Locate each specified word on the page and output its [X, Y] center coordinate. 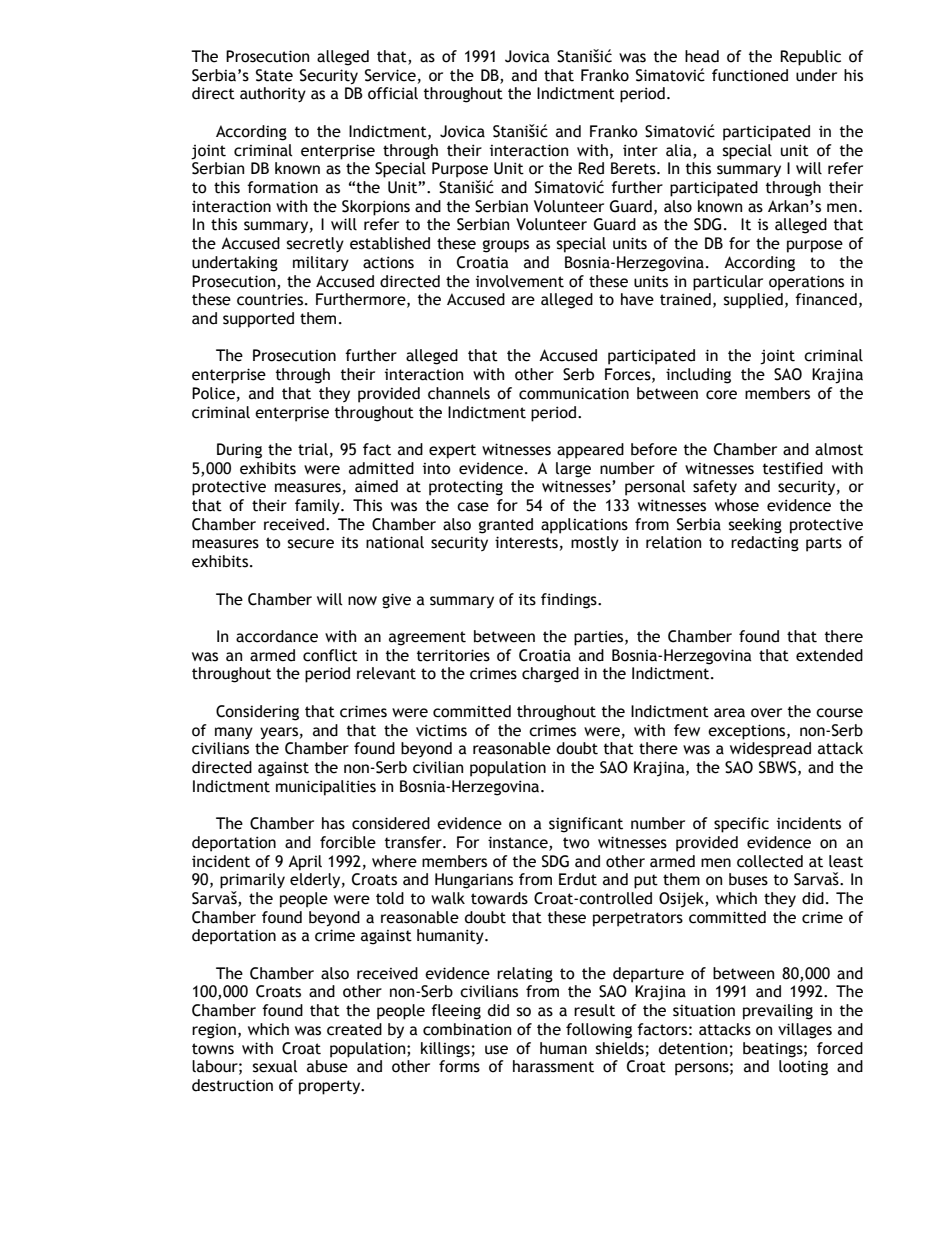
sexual [275, 1066]
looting [803, 1068]
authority [273, 94]
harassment [553, 1066]
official [393, 93]
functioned [750, 75]
